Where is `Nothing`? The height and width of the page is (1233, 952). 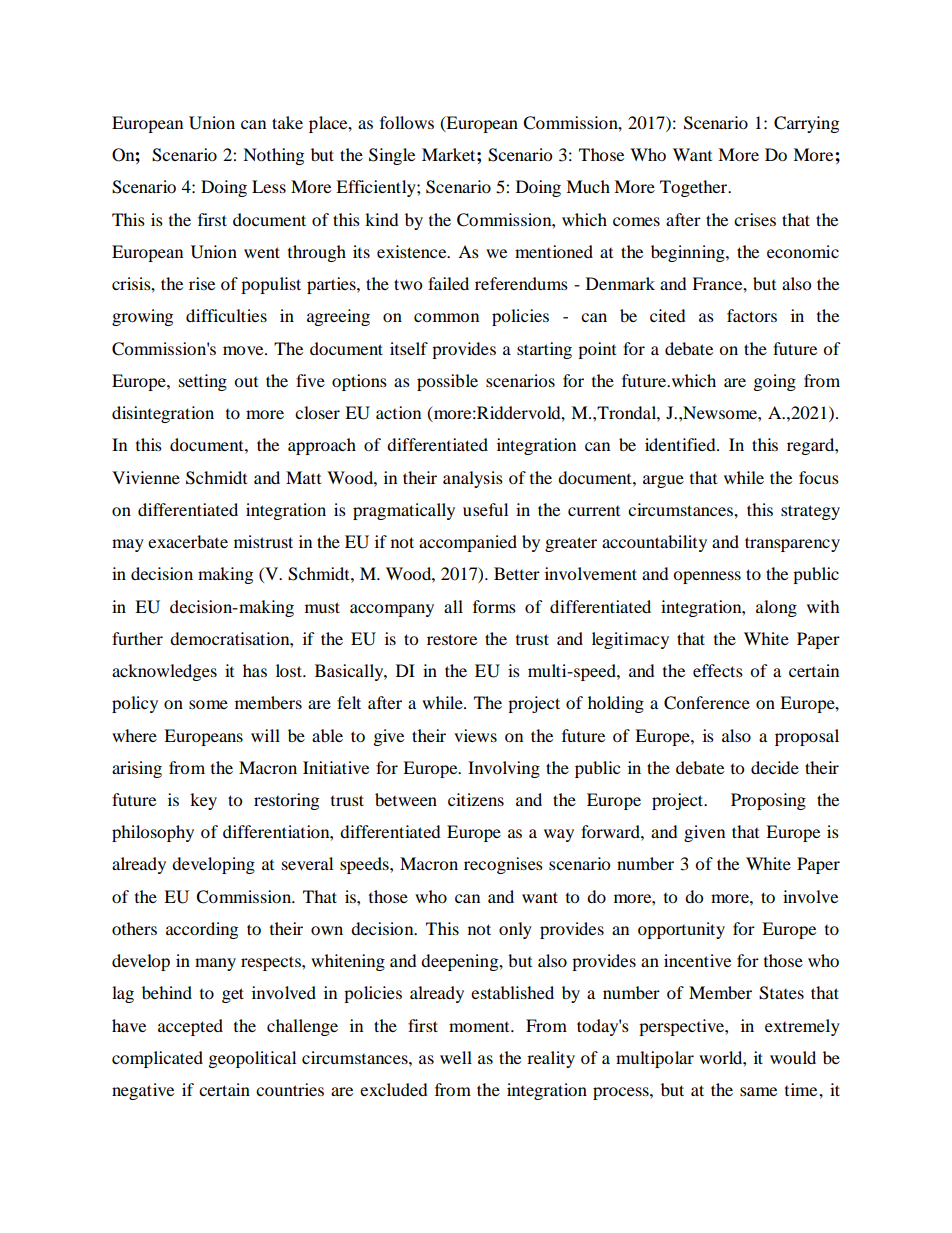
Nothing is located at coordinates (273, 156).
